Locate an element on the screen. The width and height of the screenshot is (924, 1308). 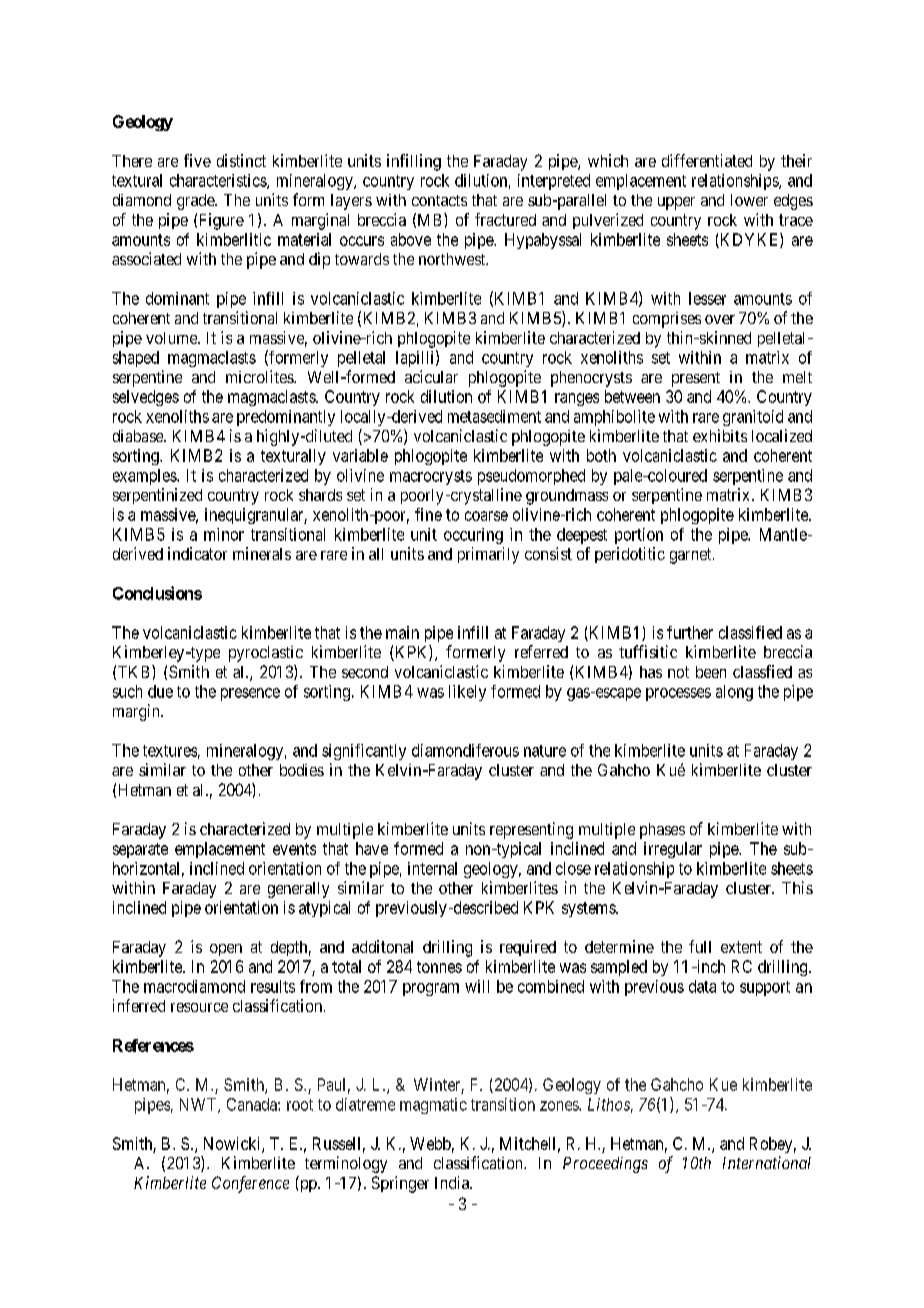
contacts is located at coordinates (439, 200).
